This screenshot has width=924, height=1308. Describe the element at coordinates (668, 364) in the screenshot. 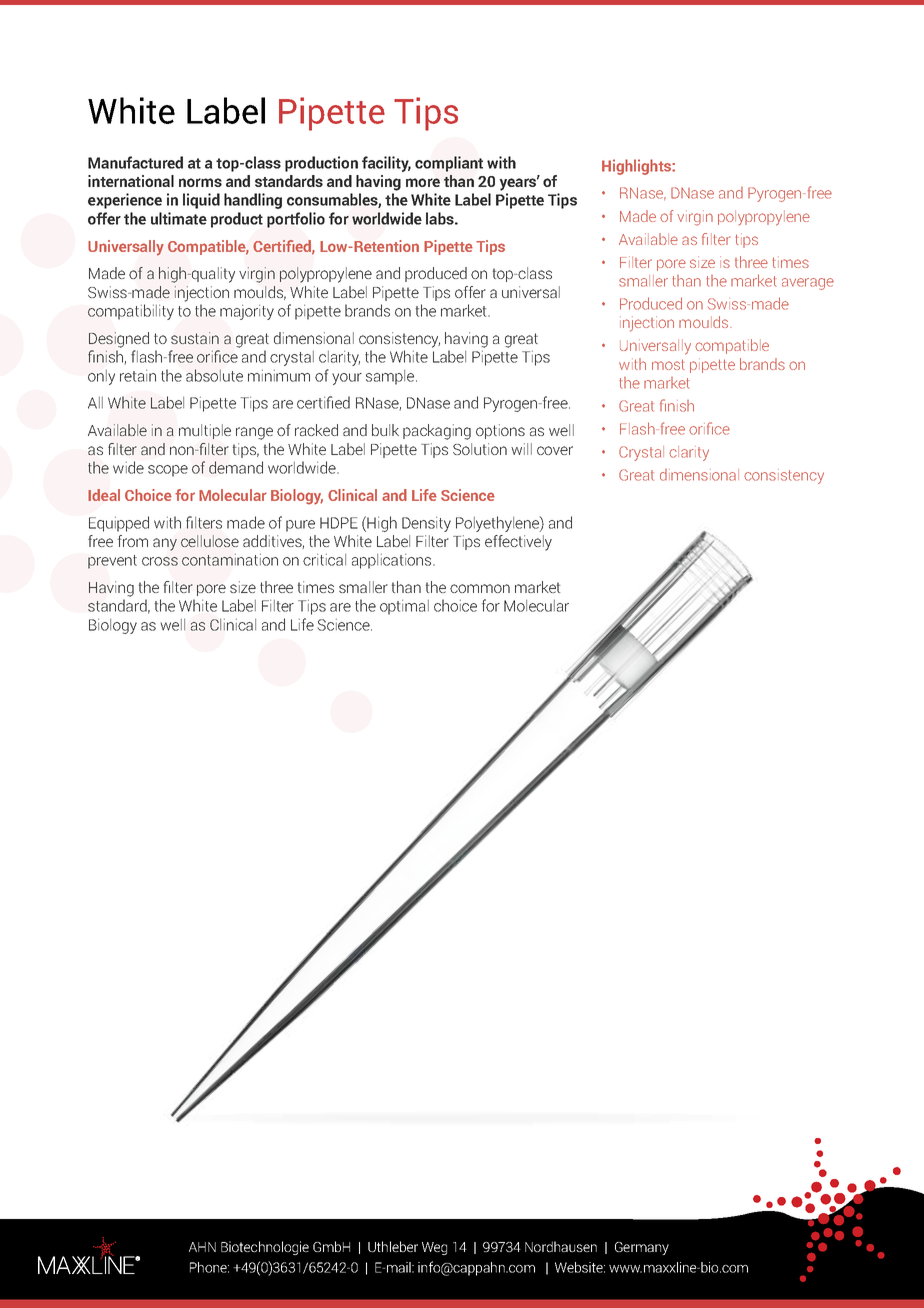

I see `most` at that location.
